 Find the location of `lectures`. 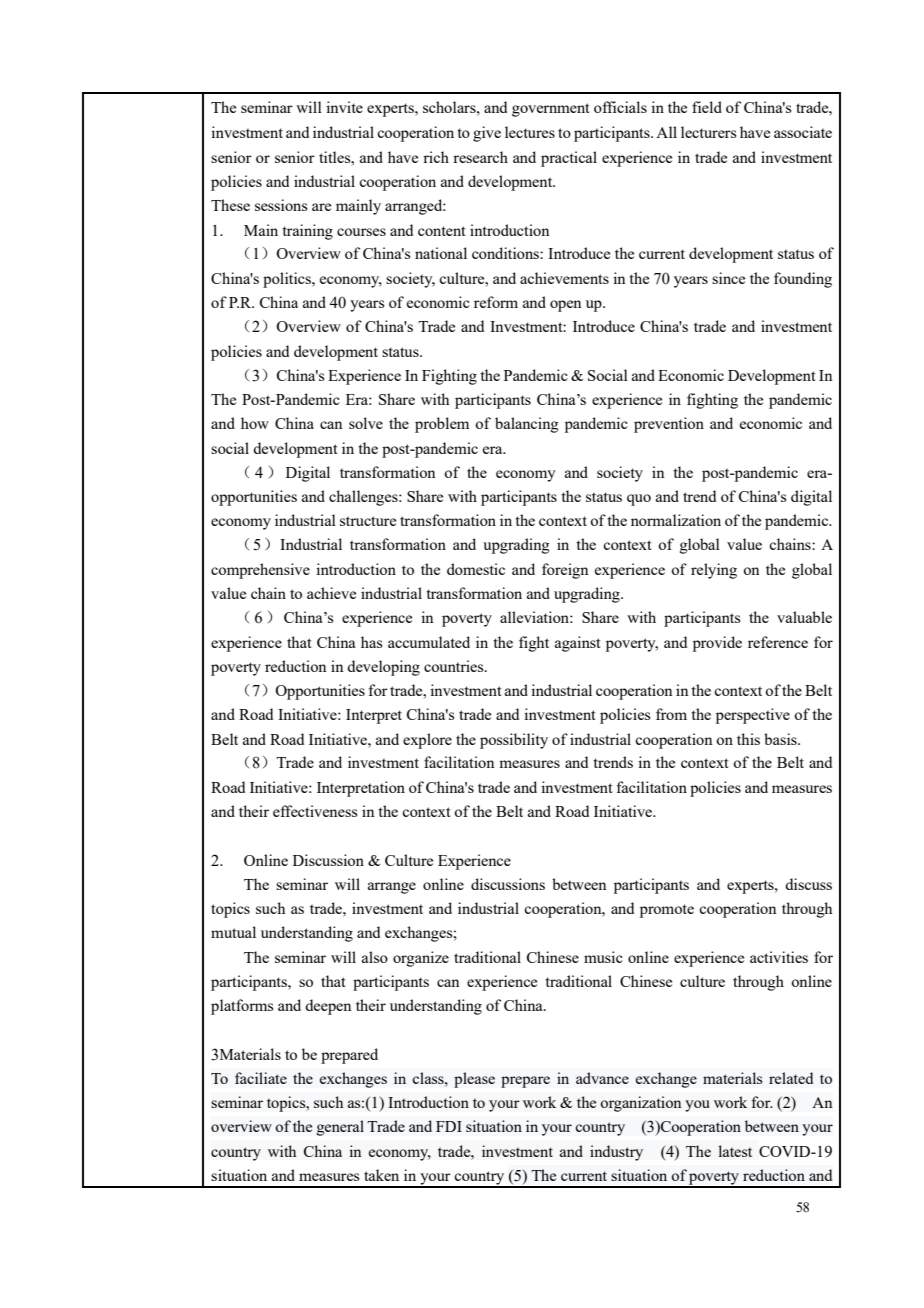

lectures is located at coordinates (530, 132).
